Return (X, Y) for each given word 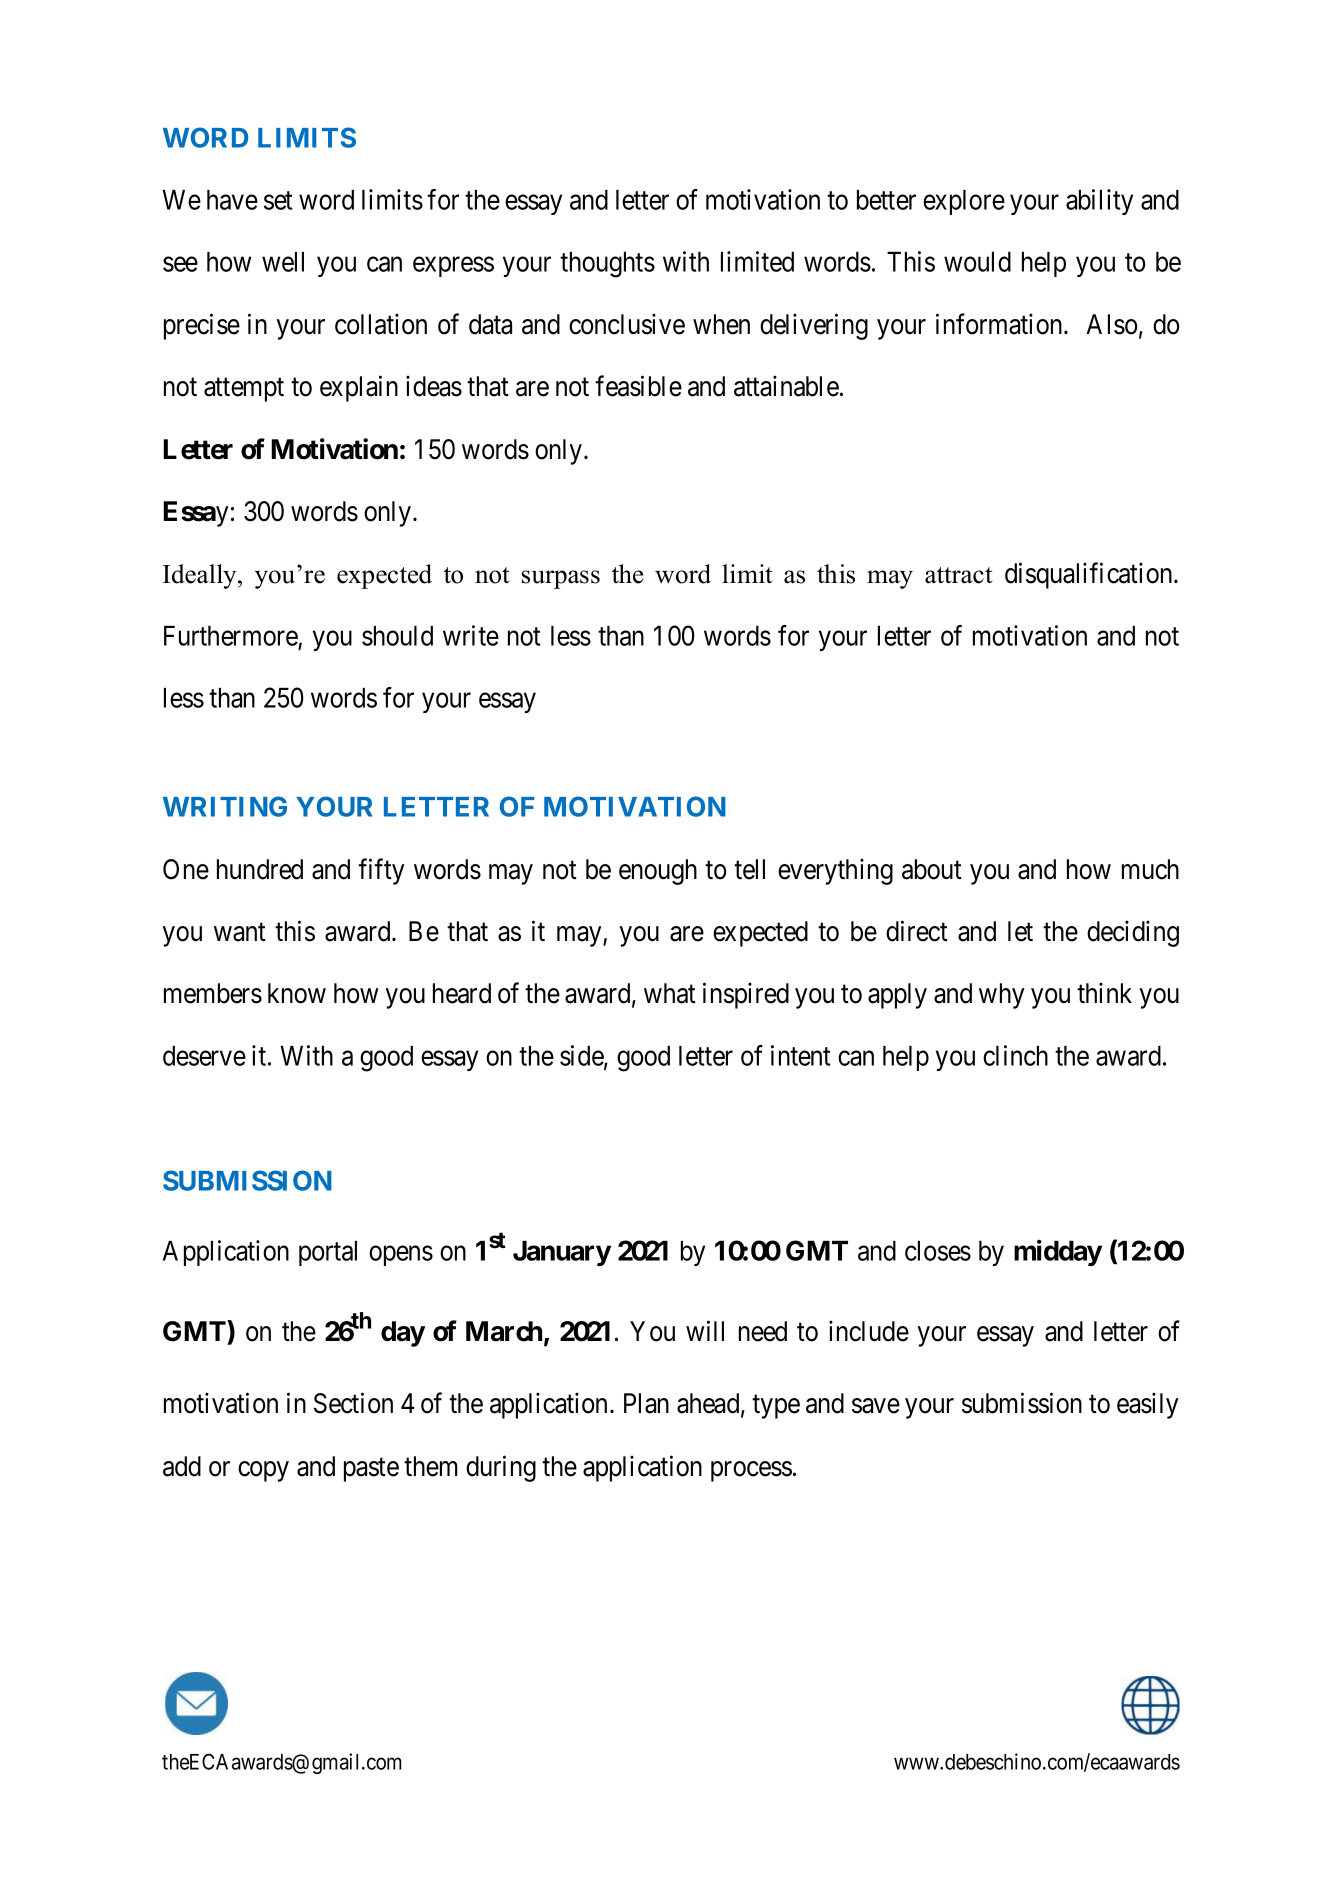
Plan (646, 1403)
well (283, 262)
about (932, 869)
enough (658, 872)
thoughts (607, 265)
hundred (260, 869)
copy (263, 1471)
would (977, 262)
